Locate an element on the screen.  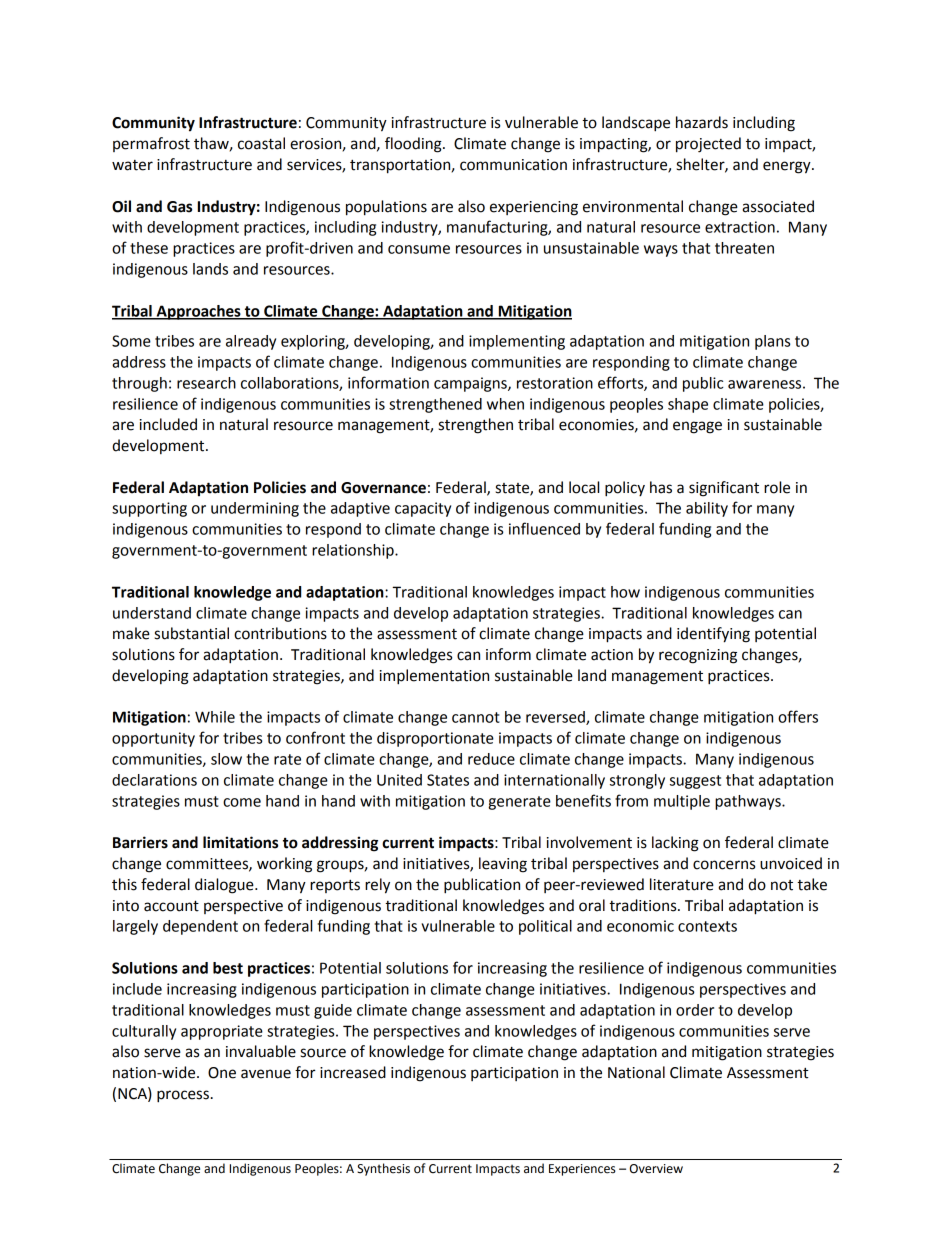
identifying is located at coordinates (713, 635).
